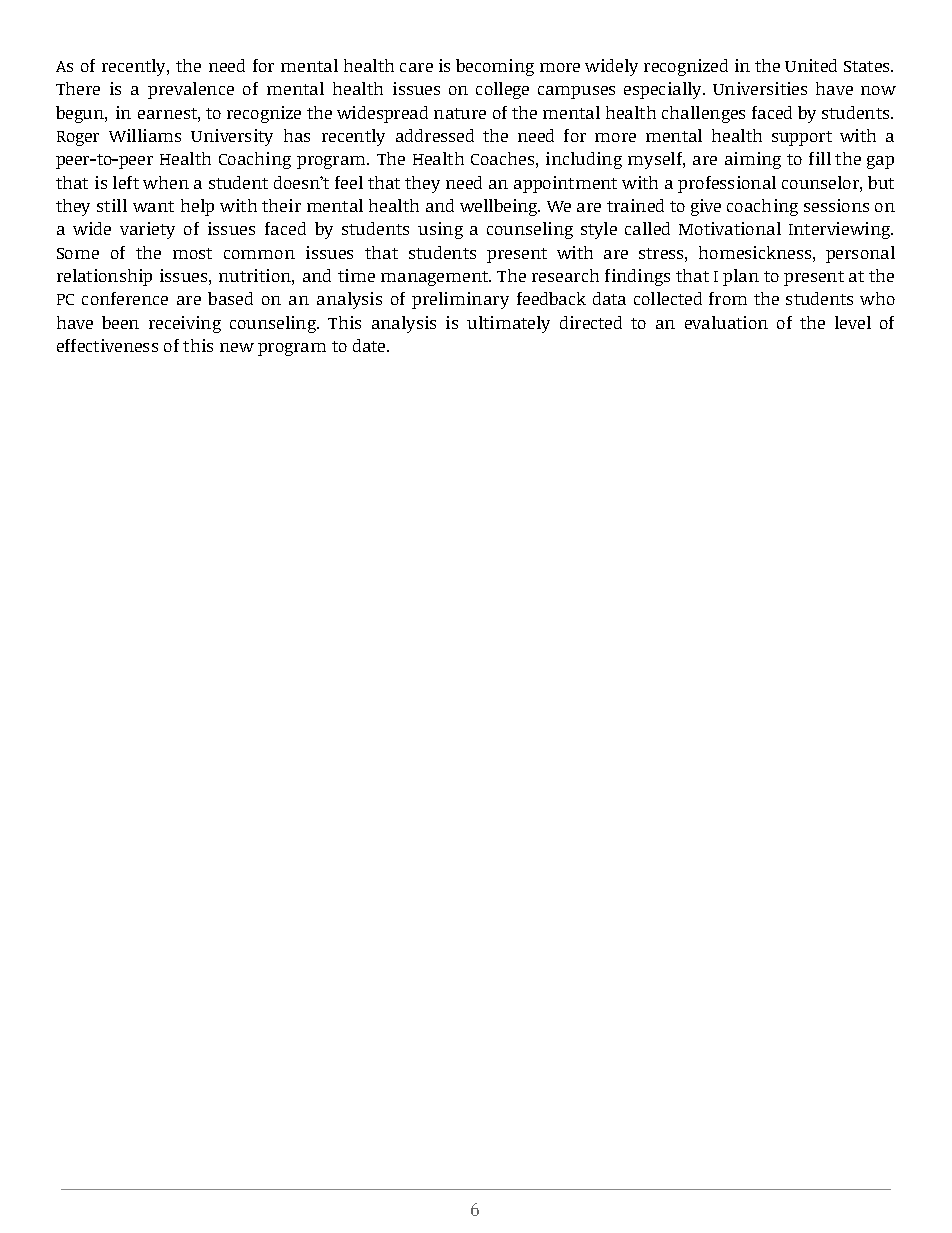 This screenshot has height=1233, width=952. What do you see at coordinates (107, 345) in the screenshot?
I see `effectiveness` at bounding box center [107, 345].
